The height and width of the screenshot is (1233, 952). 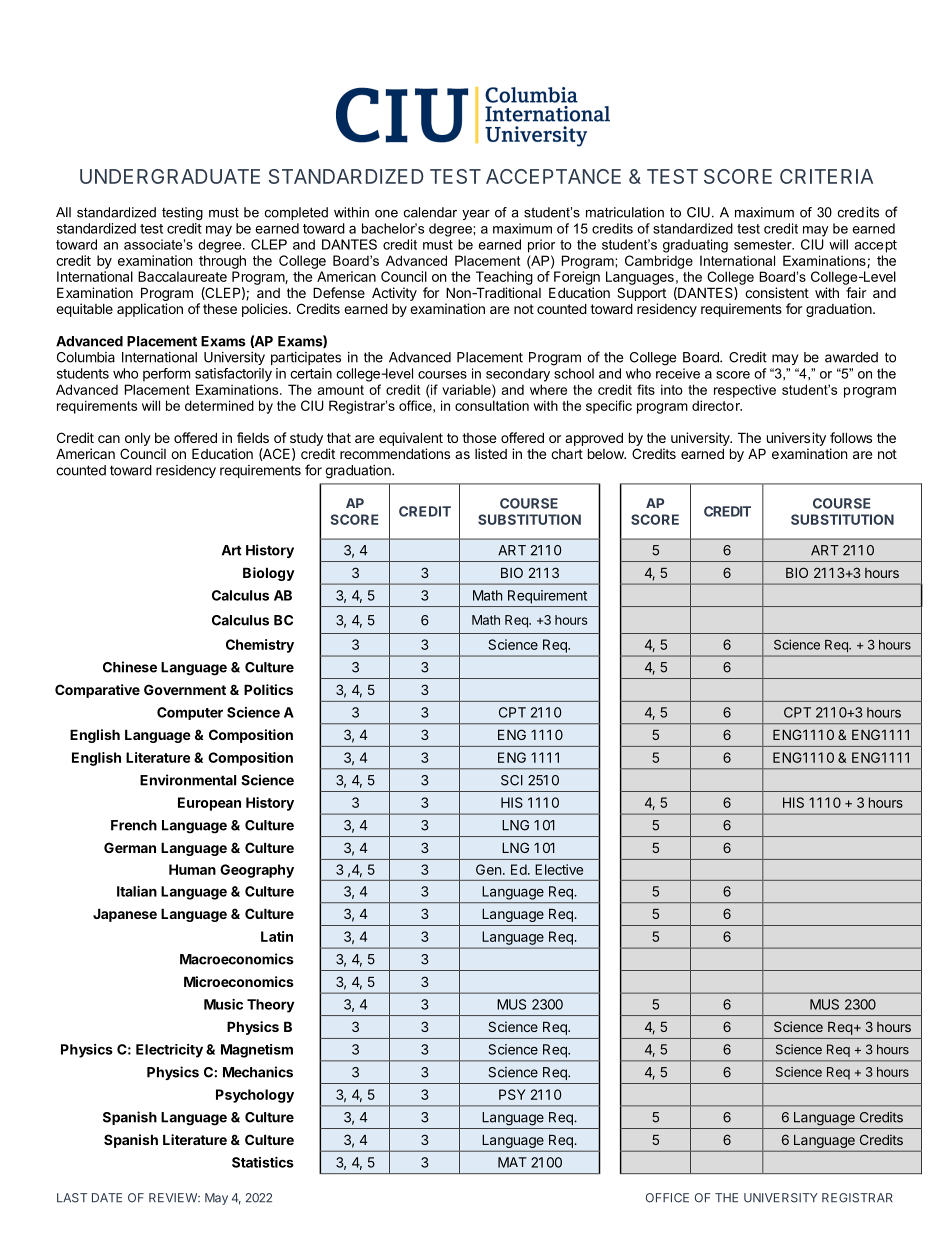 I want to click on semester, so click(x=764, y=245).
